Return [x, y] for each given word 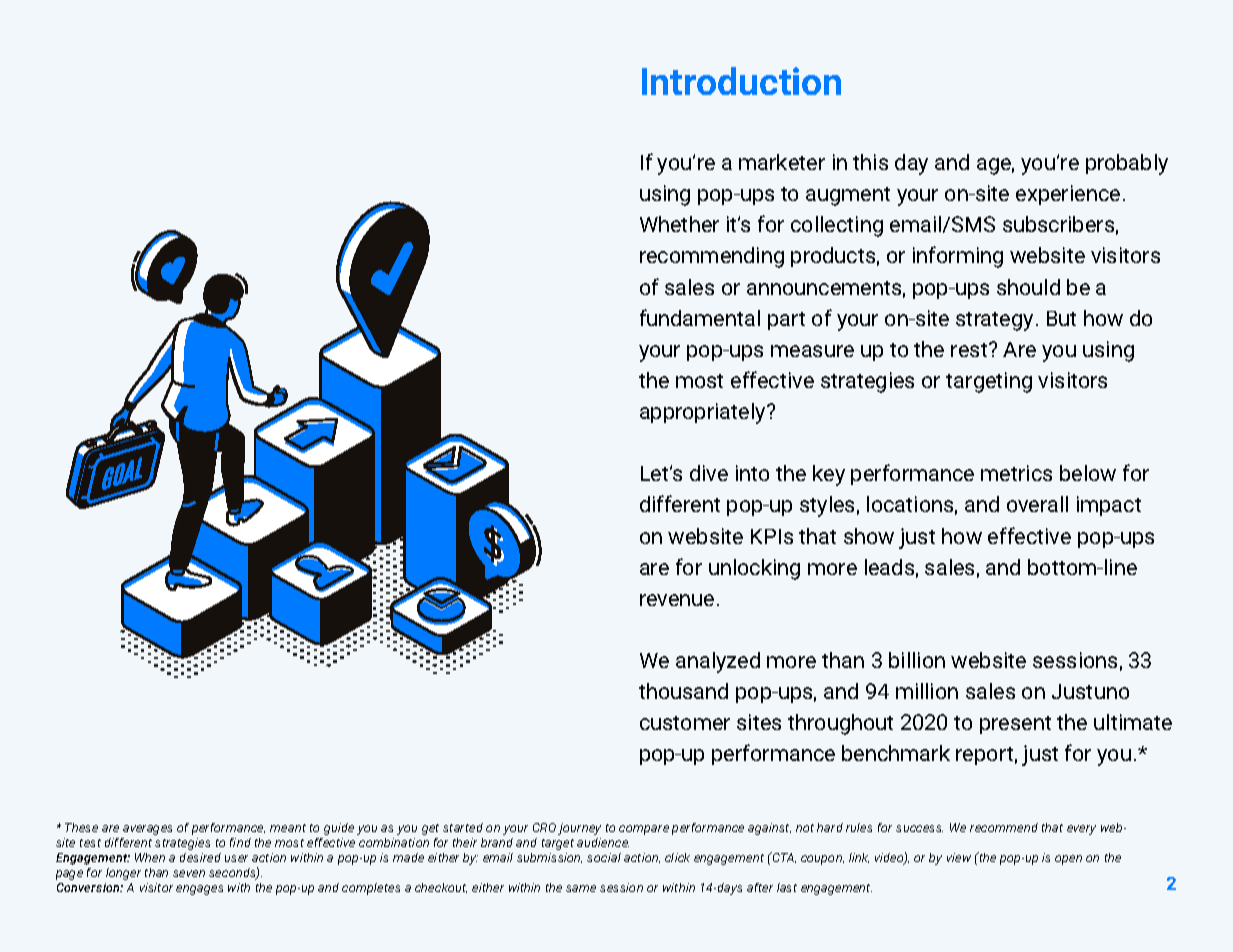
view [959, 857]
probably [1127, 164]
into [752, 473]
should [1028, 287]
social [604, 857]
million [927, 691]
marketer [782, 162]
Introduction [741, 81]
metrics [1016, 473]
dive [709, 473]
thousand [683, 691]
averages [147, 830]
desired [200, 857]
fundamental [700, 317]
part [786, 321]
